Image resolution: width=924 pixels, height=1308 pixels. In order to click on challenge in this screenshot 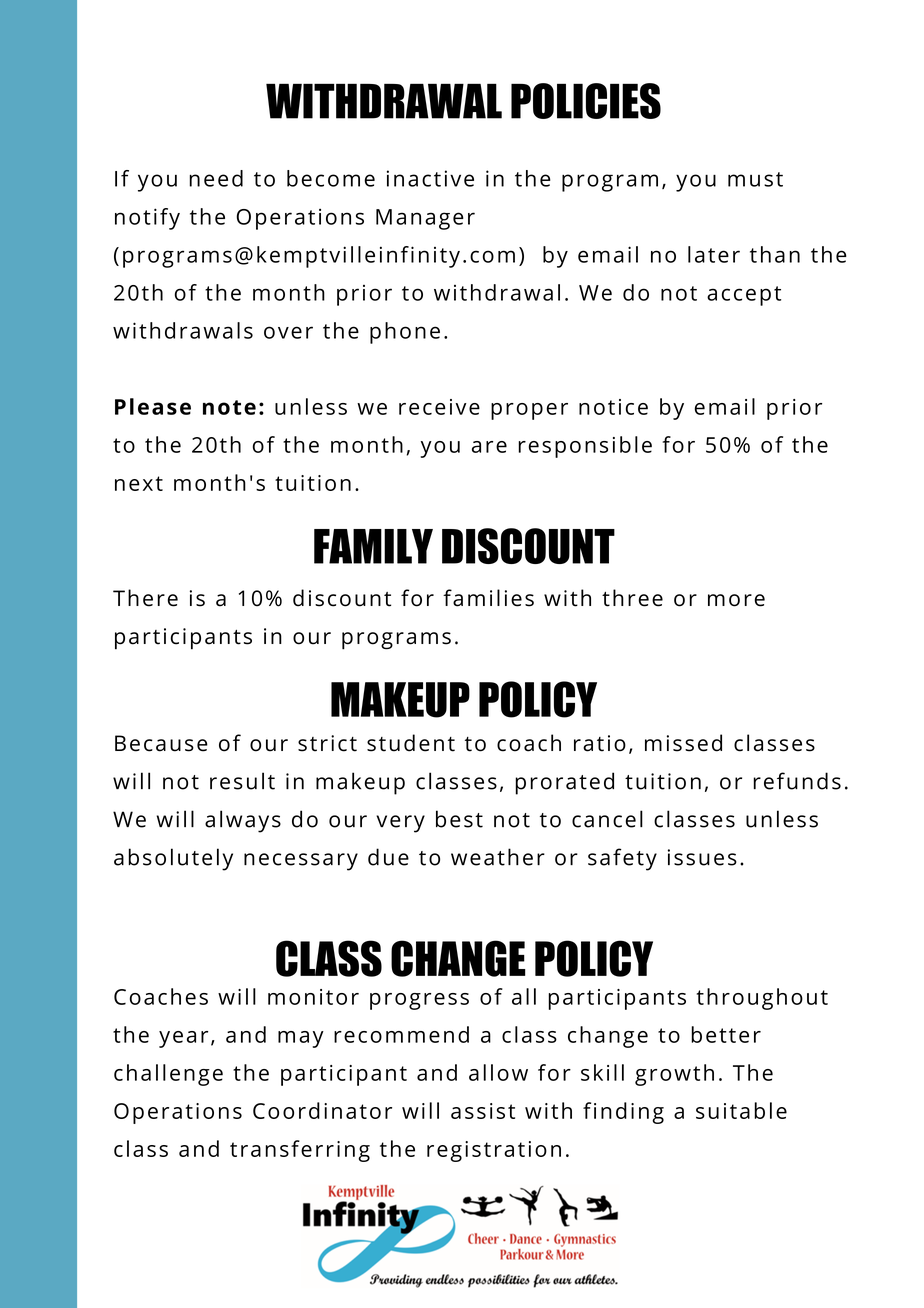, I will do `click(168, 1075)`.
